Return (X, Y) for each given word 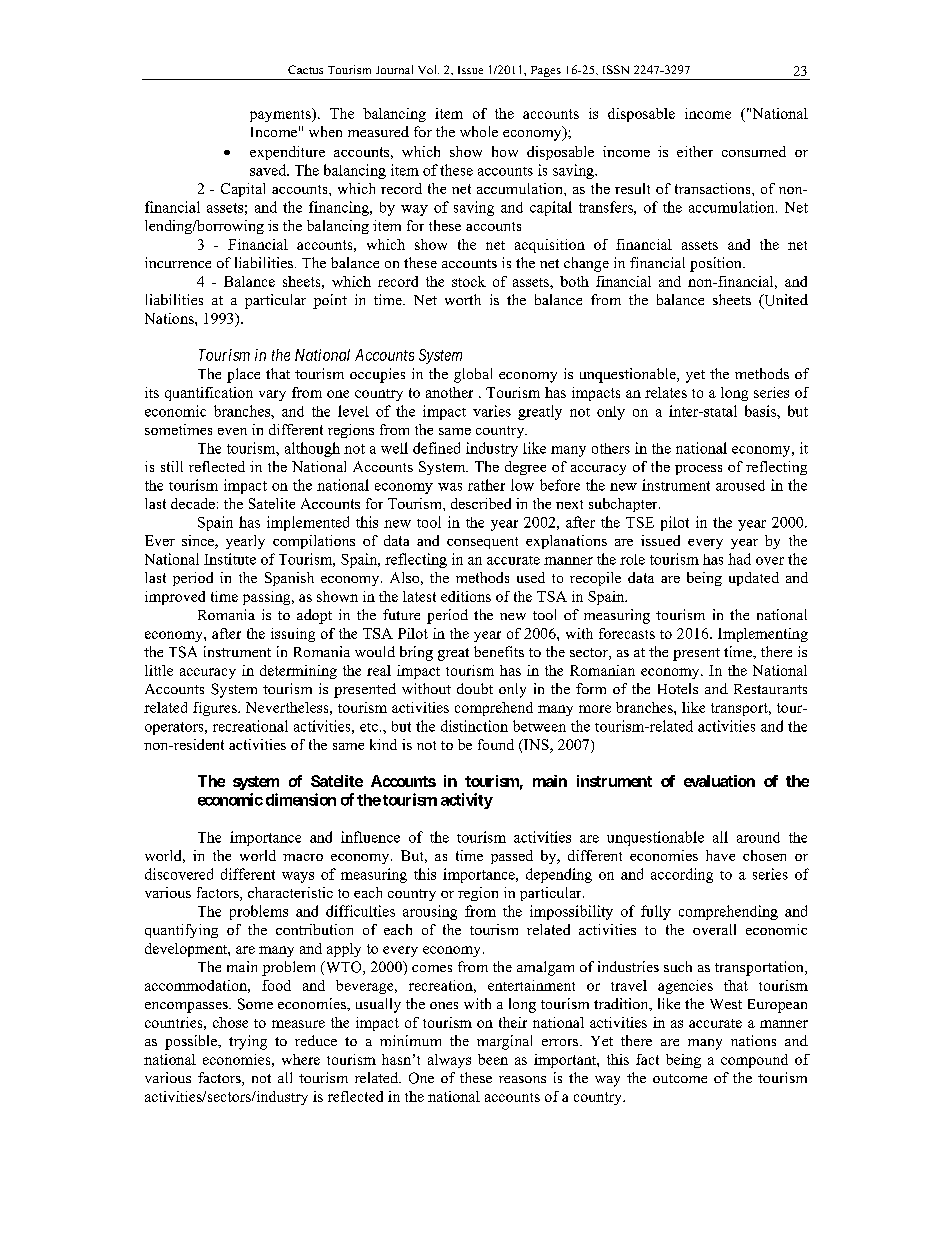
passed (512, 857)
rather (486, 485)
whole (479, 131)
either (695, 151)
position (717, 264)
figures (216, 709)
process (698, 470)
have (720, 855)
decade (193, 503)
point (330, 301)
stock (469, 281)
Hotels (678, 688)
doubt (475, 688)
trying (248, 1042)
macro (303, 857)
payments (281, 115)
